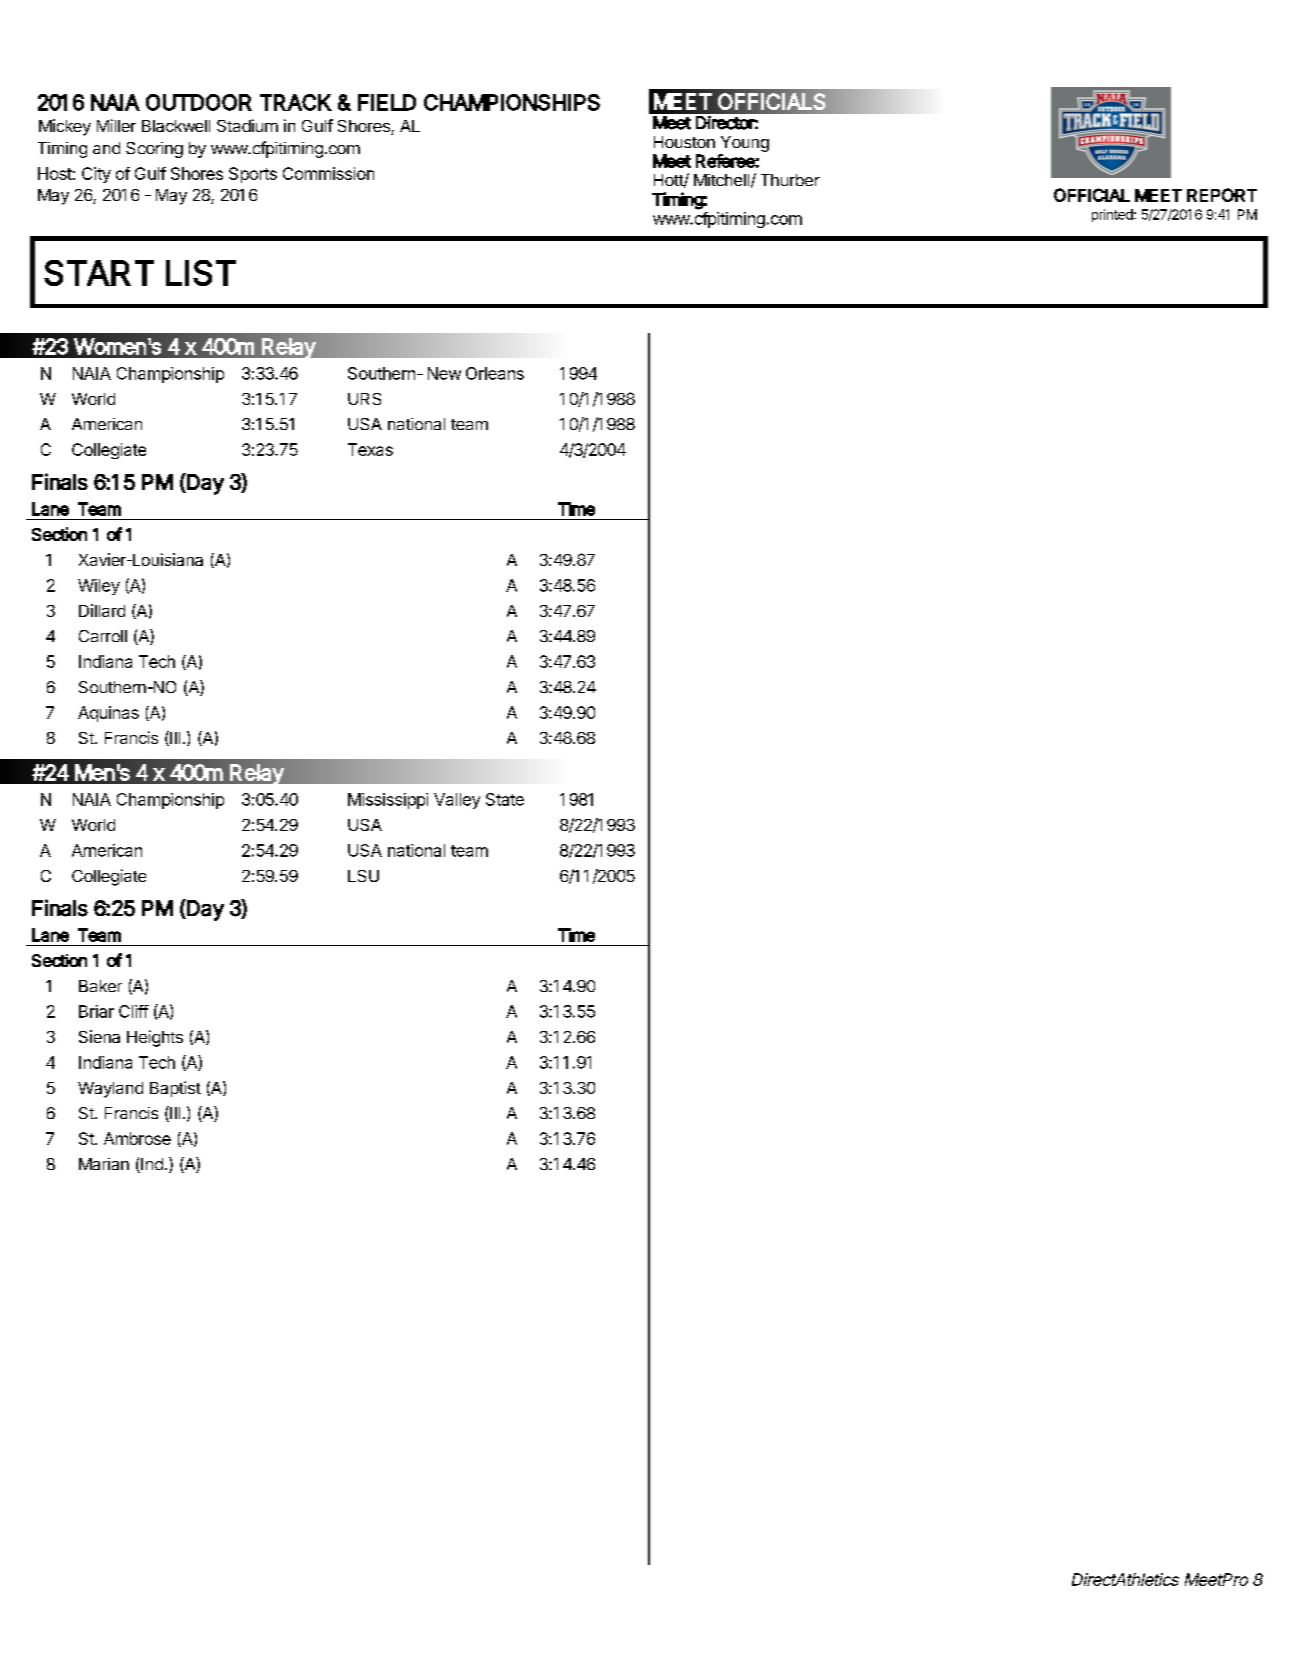 Image resolution: width=1298 pixels, height=1679 pixels. Describe the element at coordinates (175, 1089) in the page. I see `Baptist` at that location.
